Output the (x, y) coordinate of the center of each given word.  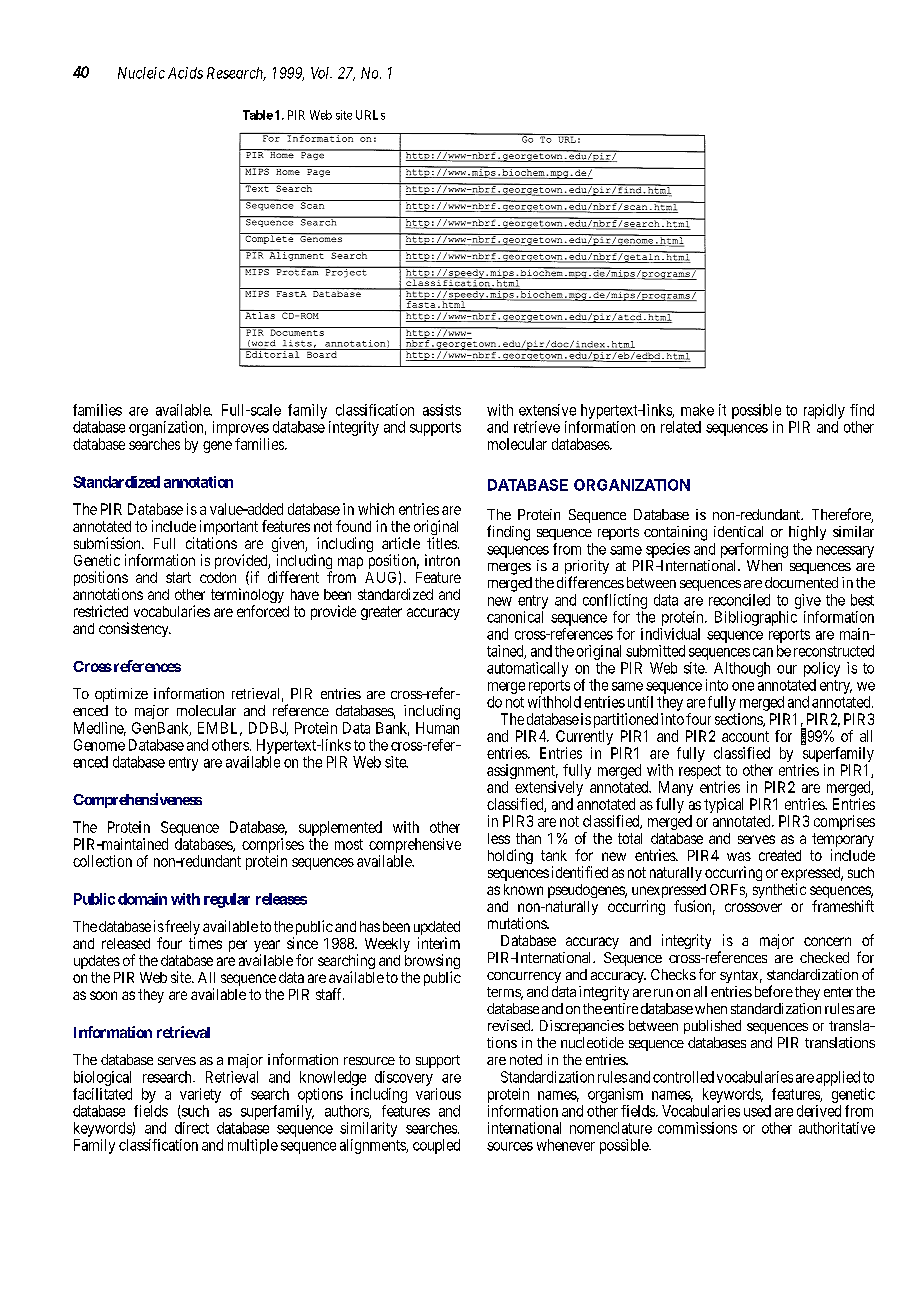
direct (192, 1128)
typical (723, 805)
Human (437, 728)
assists (442, 410)
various (438, 1094)
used (757, 1111)
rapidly (824, 411)
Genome (99, 745)
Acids (185, 73)
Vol (321, 73)
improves (241, 428)
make (697, 410)
